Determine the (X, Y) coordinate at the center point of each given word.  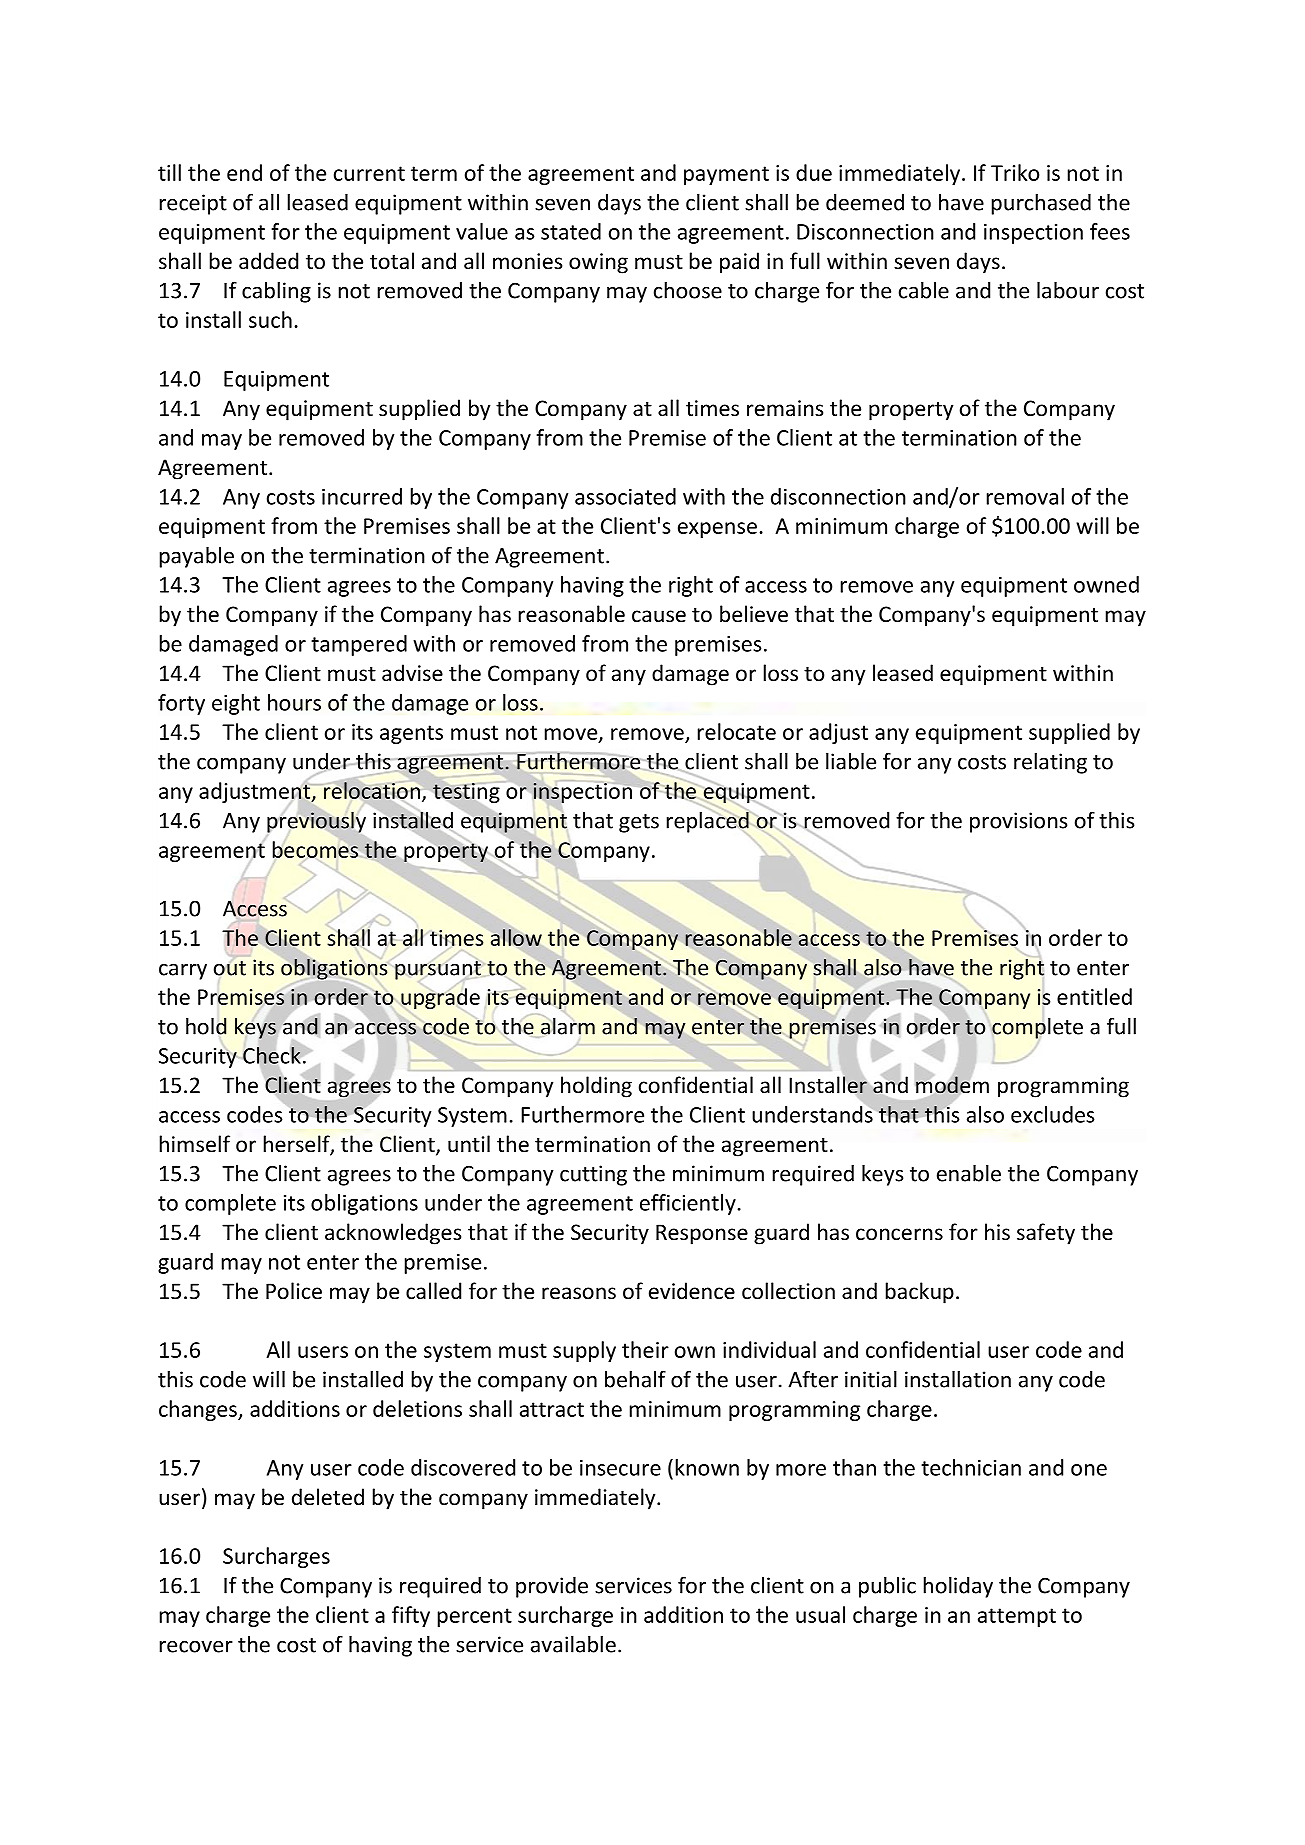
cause (659, 616)
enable (969, 1173)
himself (194, 1144)
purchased (1041, 204)
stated (571, 231)
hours (294, 702)
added (268, 261)
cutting (593, 1175)
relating (1050, 763)
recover (196, 1647)
